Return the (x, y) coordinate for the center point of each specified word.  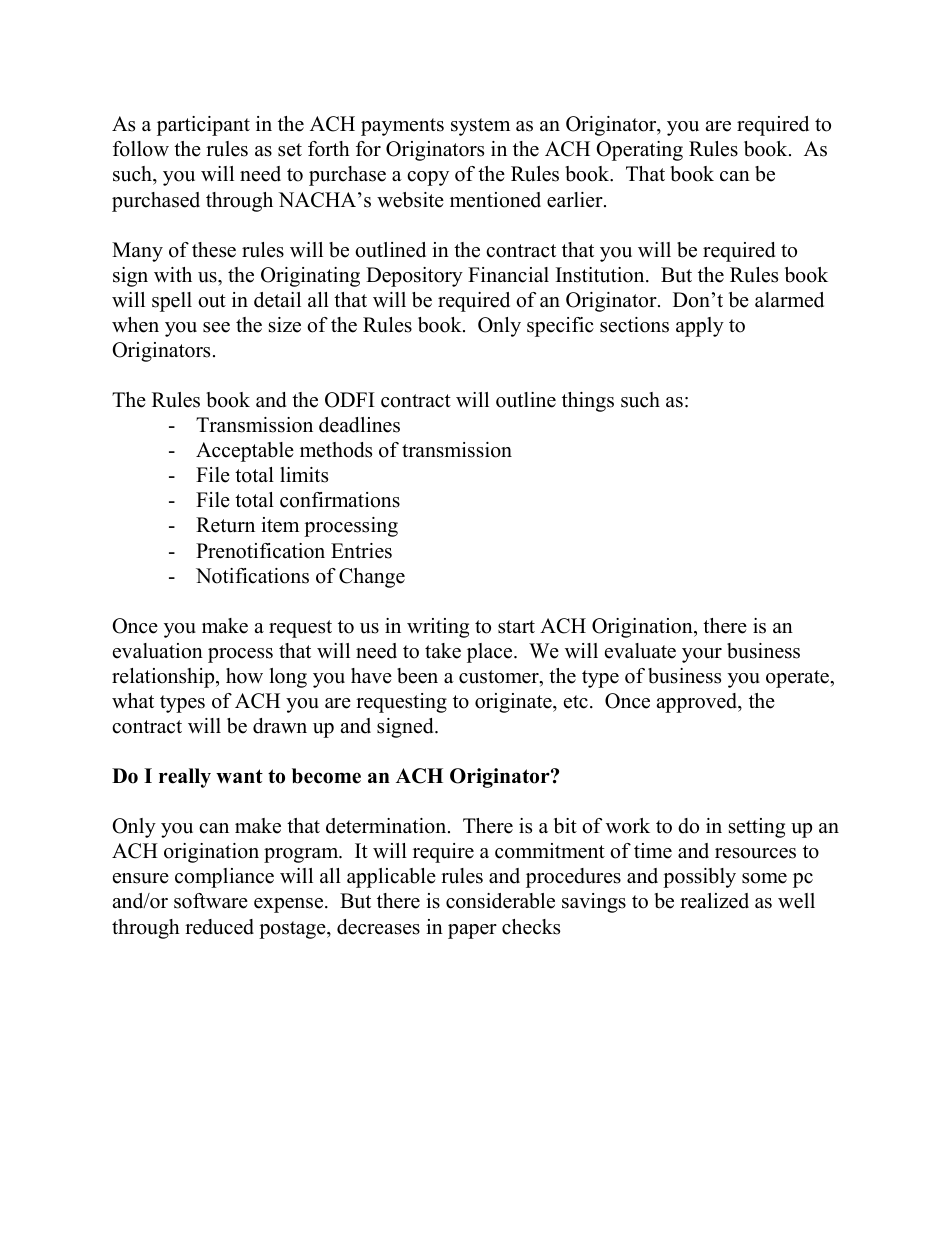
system (480, 127)
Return (225, 525)
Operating (639, 151)
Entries (361, 551)
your (702, 655)
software (211, 901)
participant (203, 126)
